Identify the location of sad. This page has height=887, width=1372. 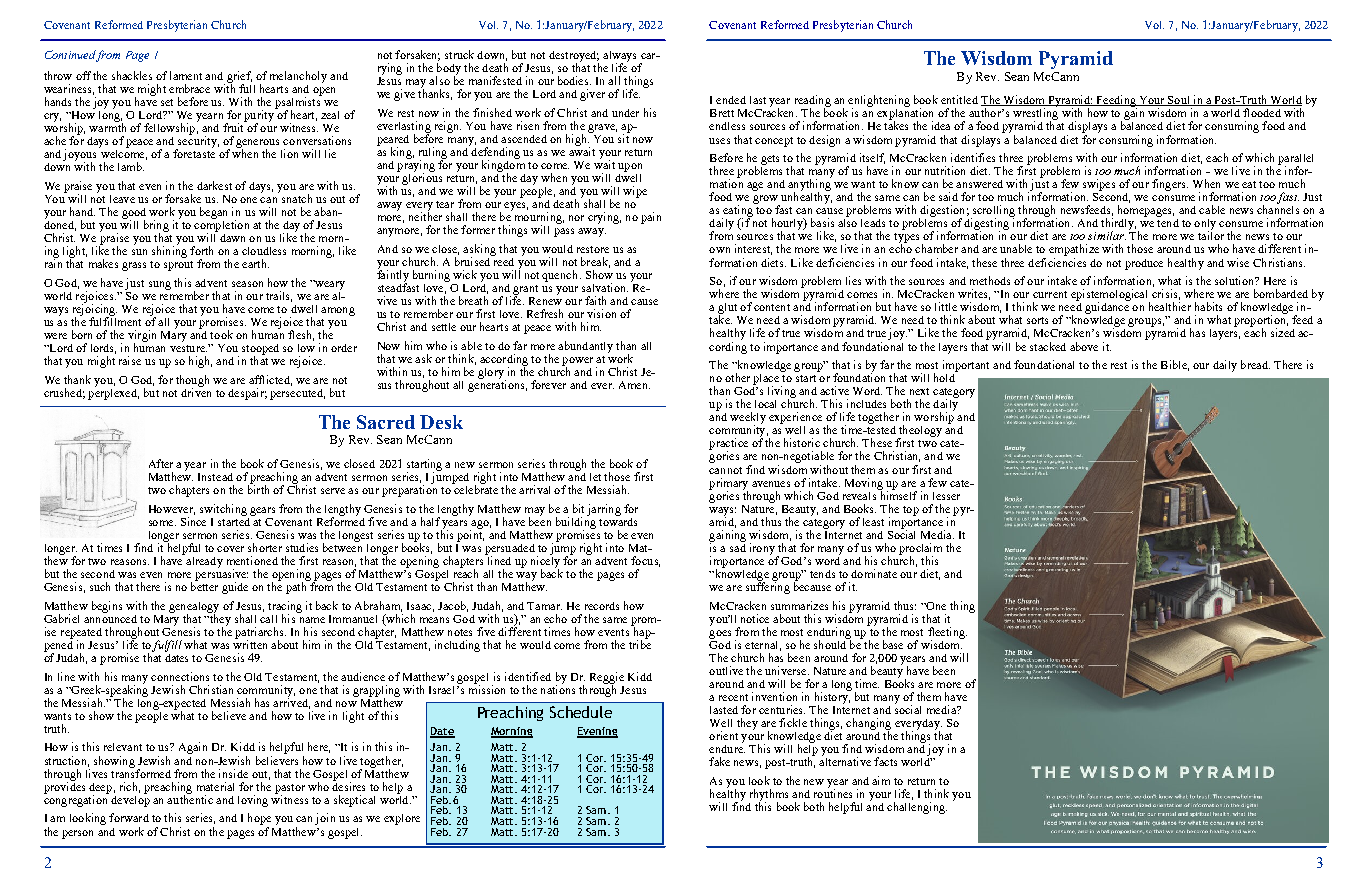
(738, 546).
